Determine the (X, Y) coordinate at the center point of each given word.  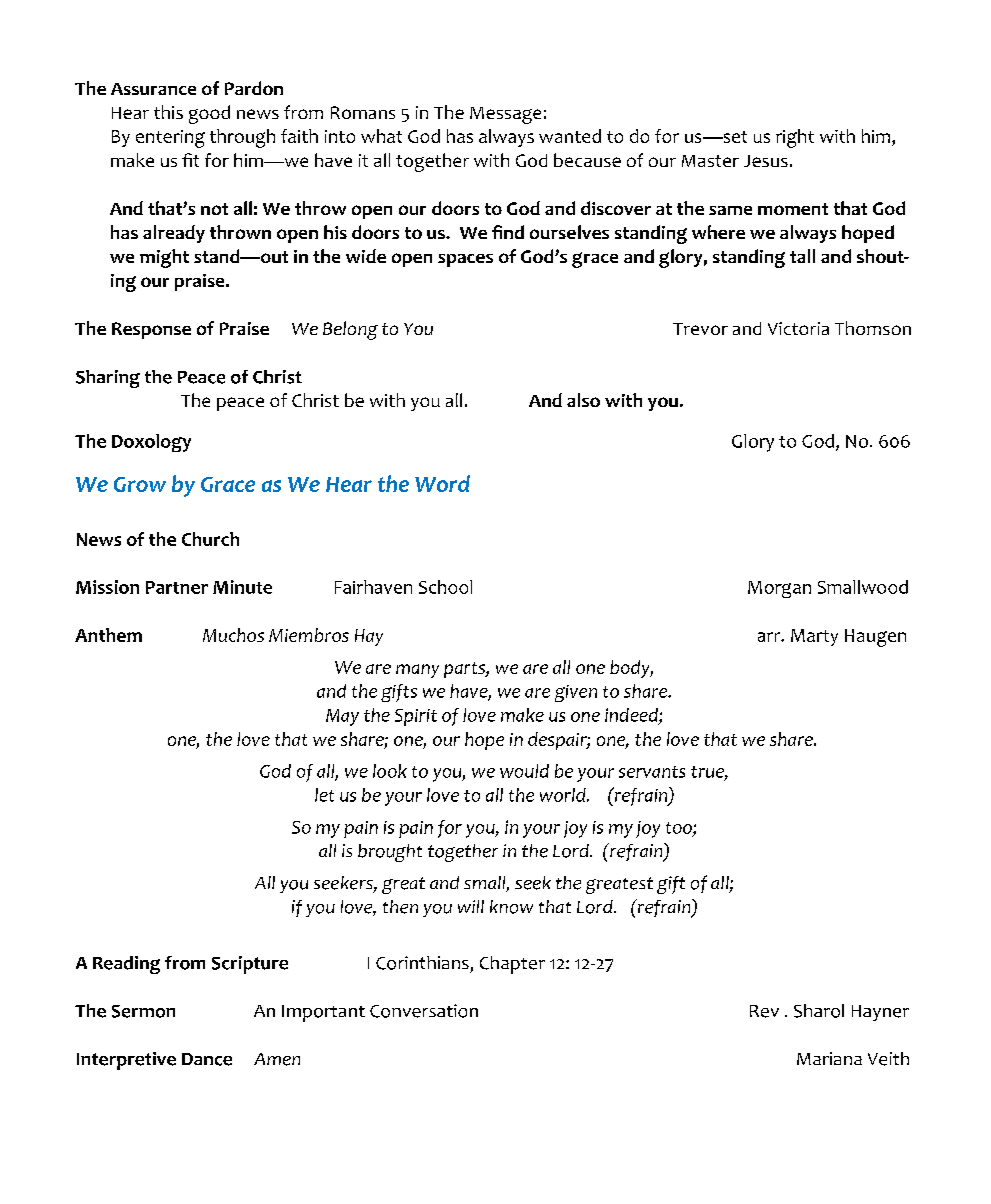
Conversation (424, 1011)
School (445, 587)
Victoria (798, 328)
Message (505, 115)
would (524, 771)
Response (151, 330)
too (680, 829)
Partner (177, 587)
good (209, 114)
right (795, 138)
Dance (207, 1059)
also (583, 400)
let (324, 795)
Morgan (779, 589)
